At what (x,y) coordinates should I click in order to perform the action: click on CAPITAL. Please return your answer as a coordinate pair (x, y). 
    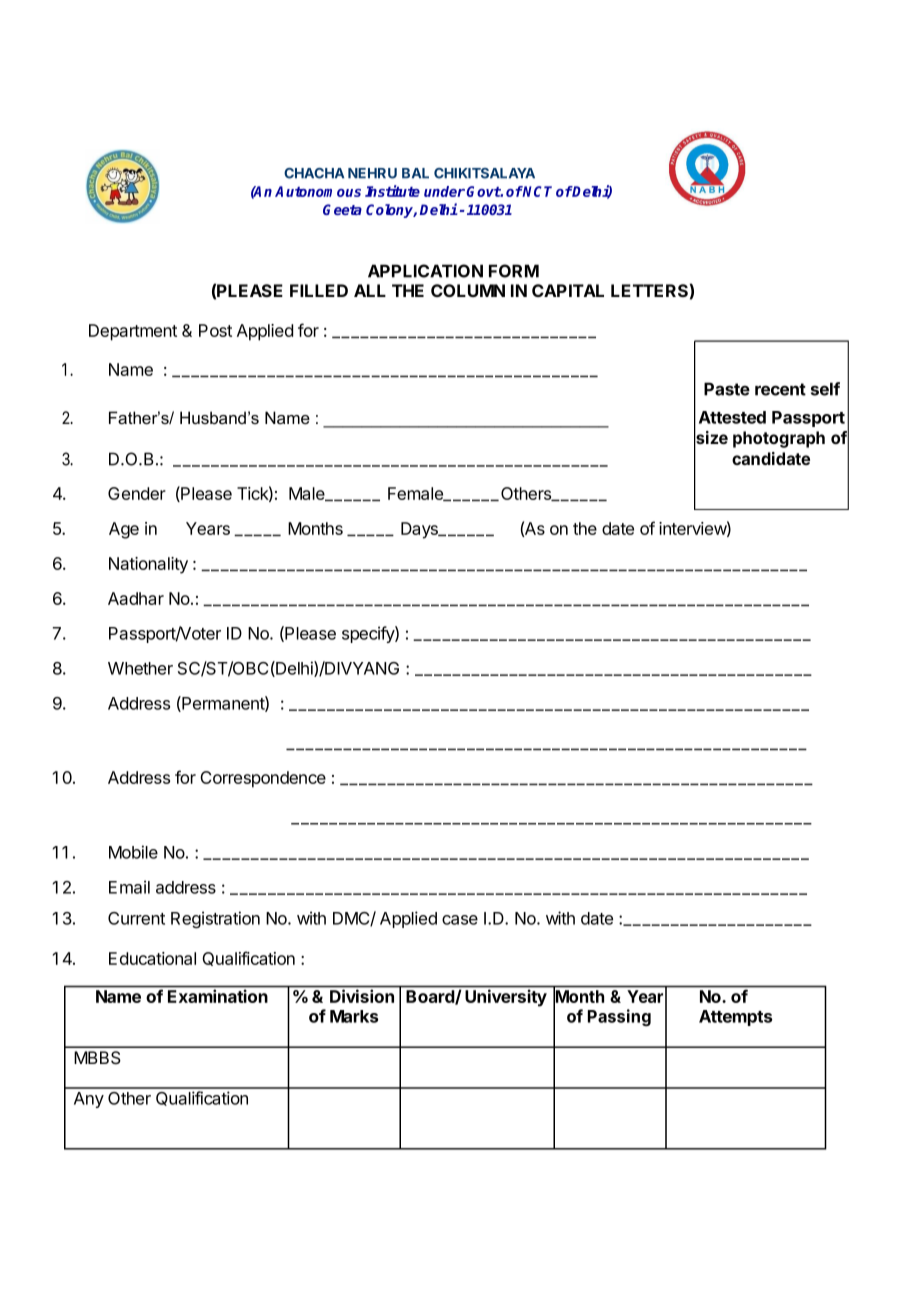
    Looking at the image, I should click on (568, 290).
